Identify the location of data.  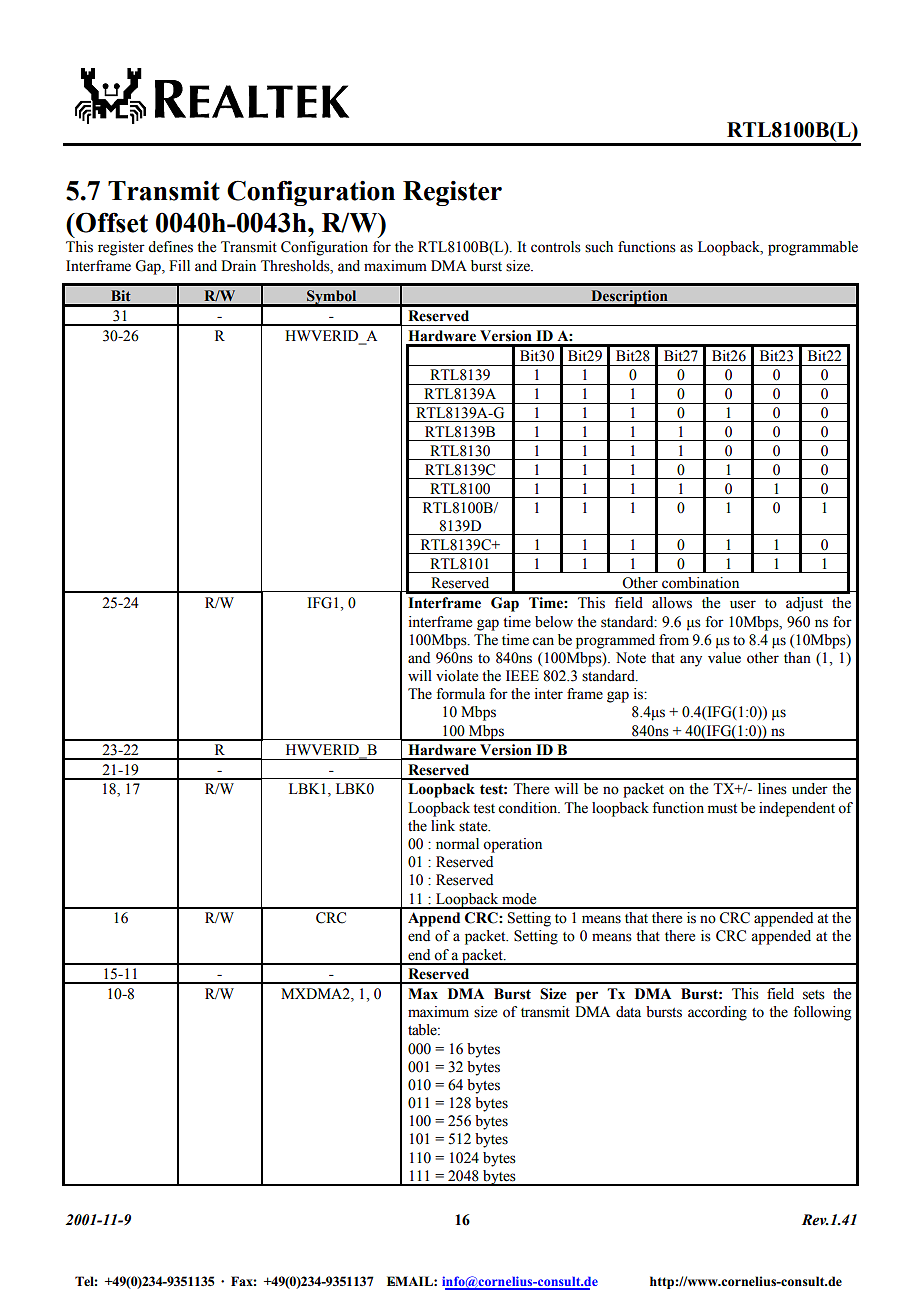
(628, 1012).
